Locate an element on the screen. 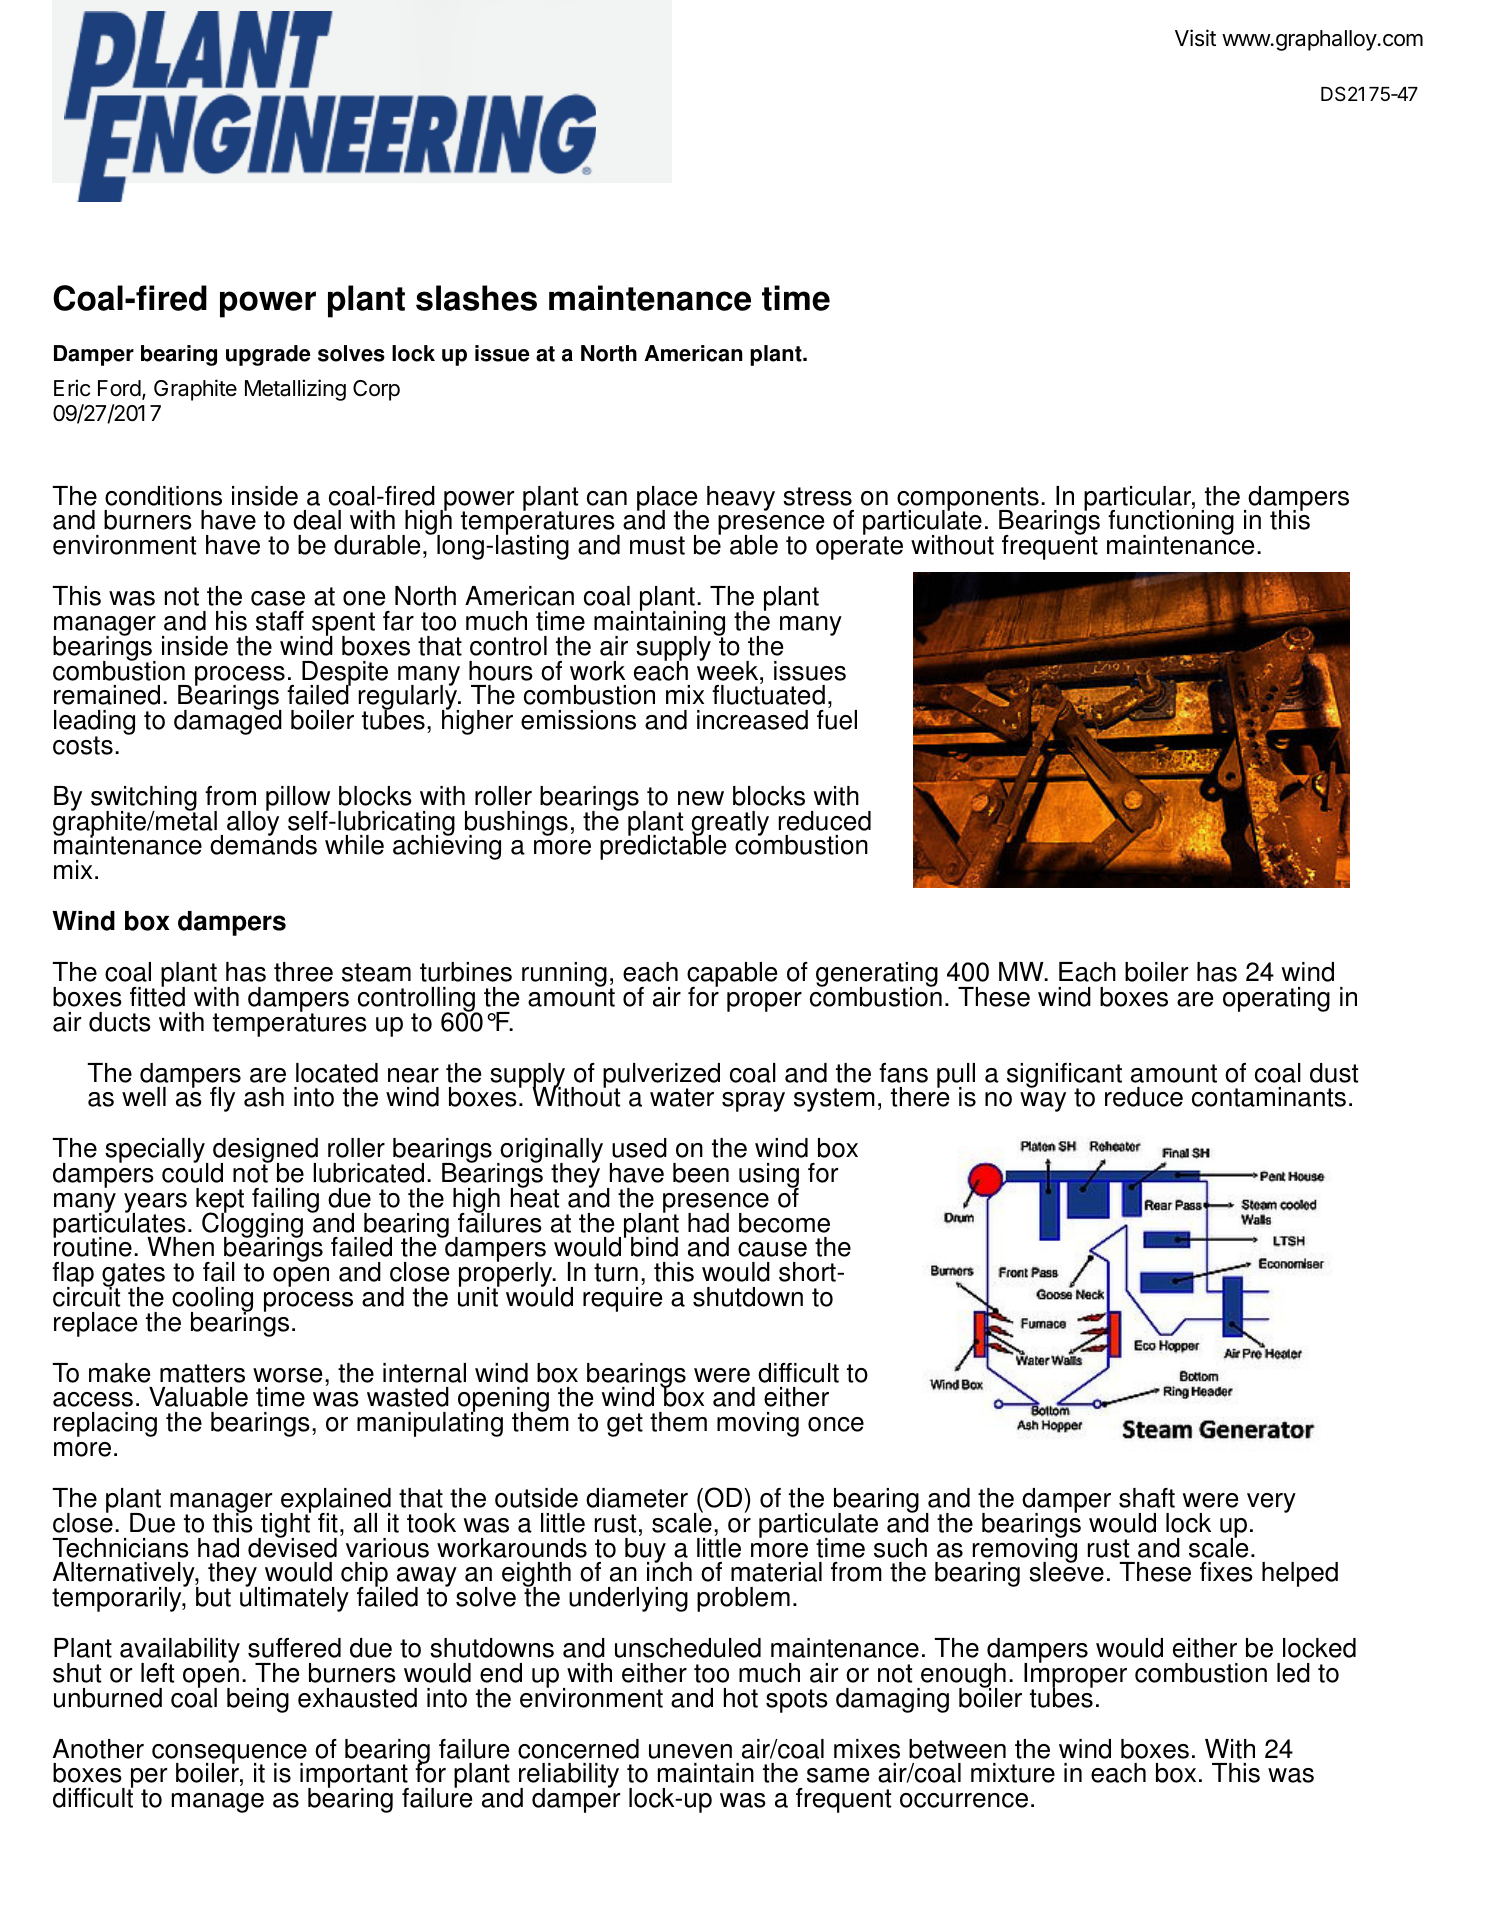 Image resolution: width=1486 pixels, height=1923 pixels. pulverized is located at coordinates (661, 1076).
